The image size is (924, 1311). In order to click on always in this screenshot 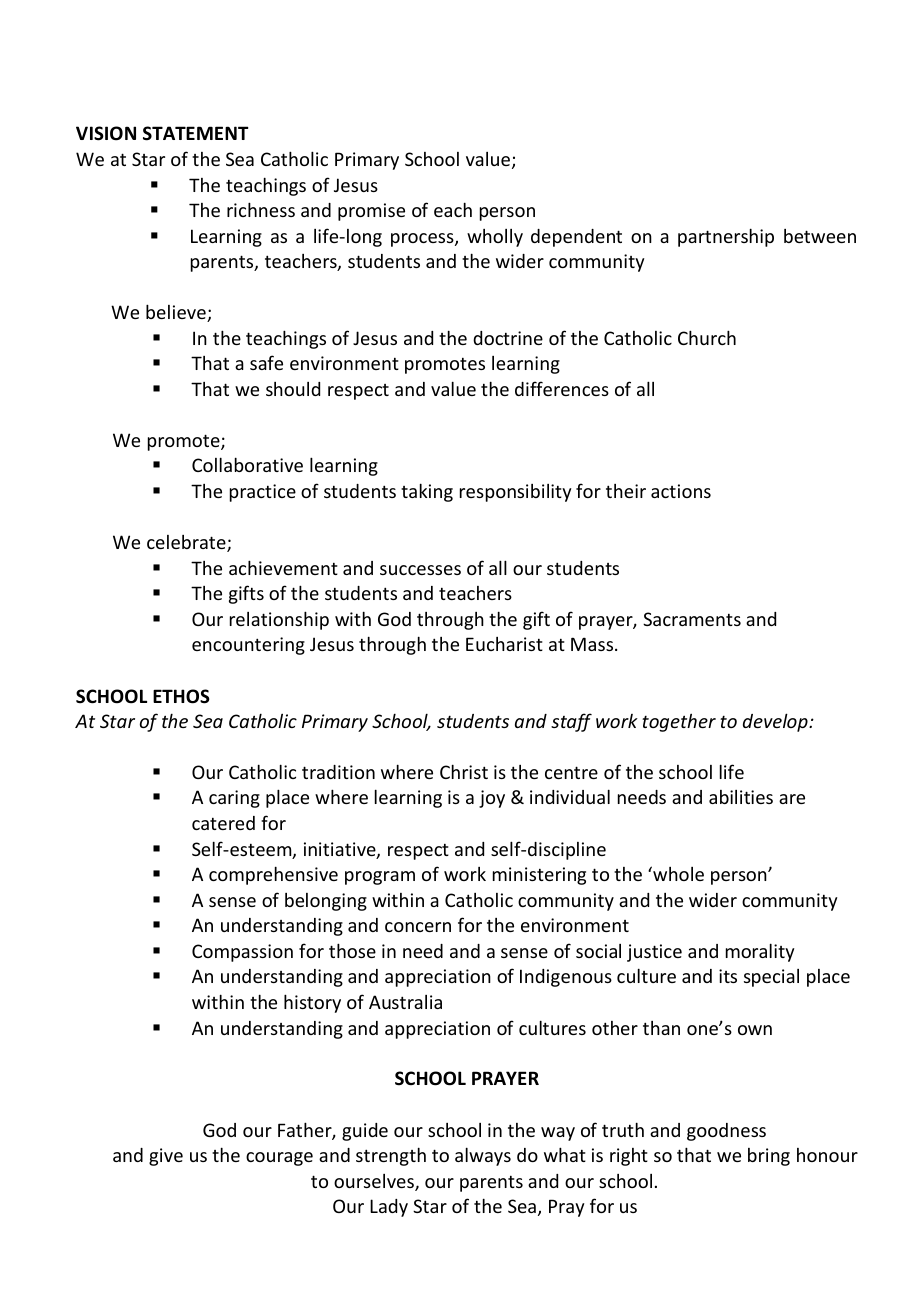, I will do `click(483, 1156)`.
